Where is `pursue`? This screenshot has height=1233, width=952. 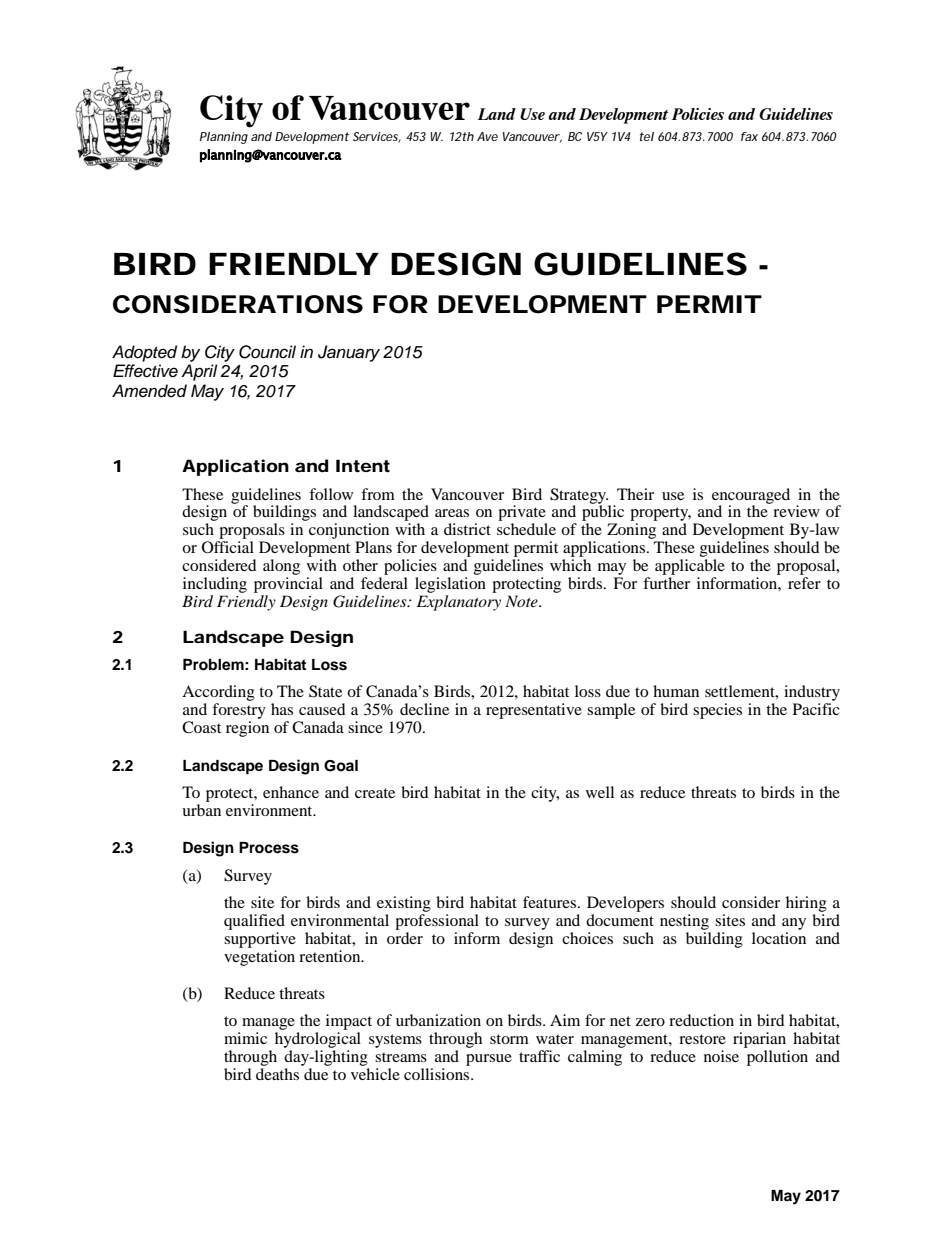 pursue is located at coordinates (489, 1060).
